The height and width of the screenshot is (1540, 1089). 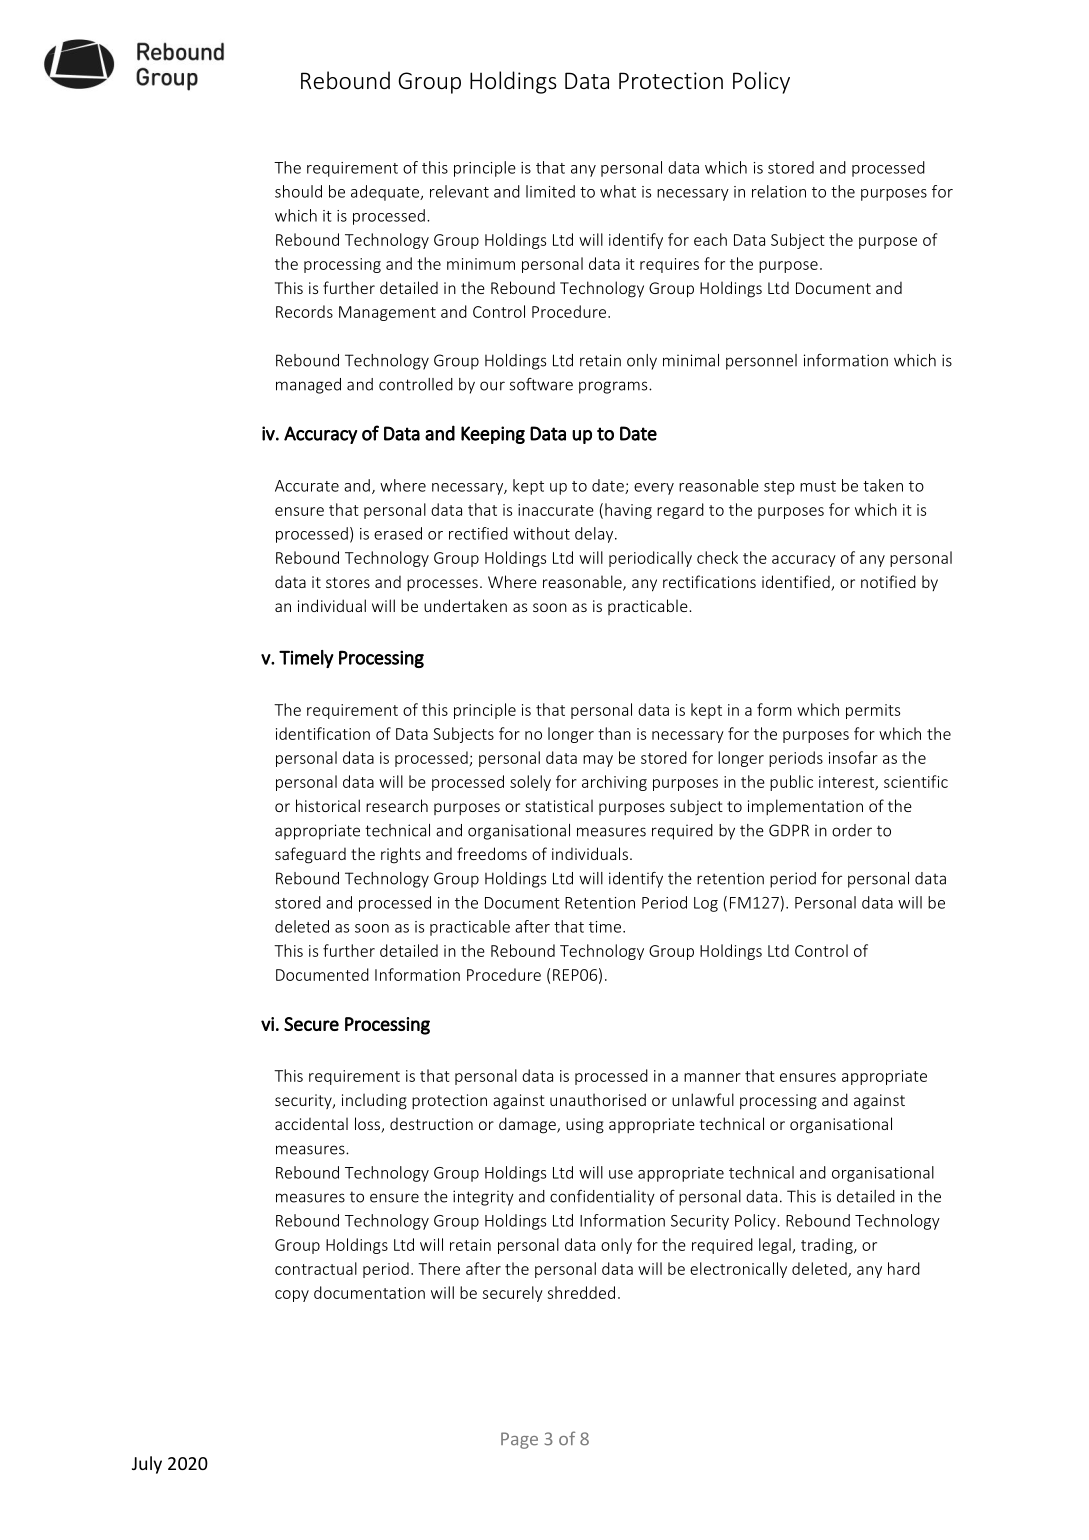 I want to click on manner, so click(x=712, y=1077).
